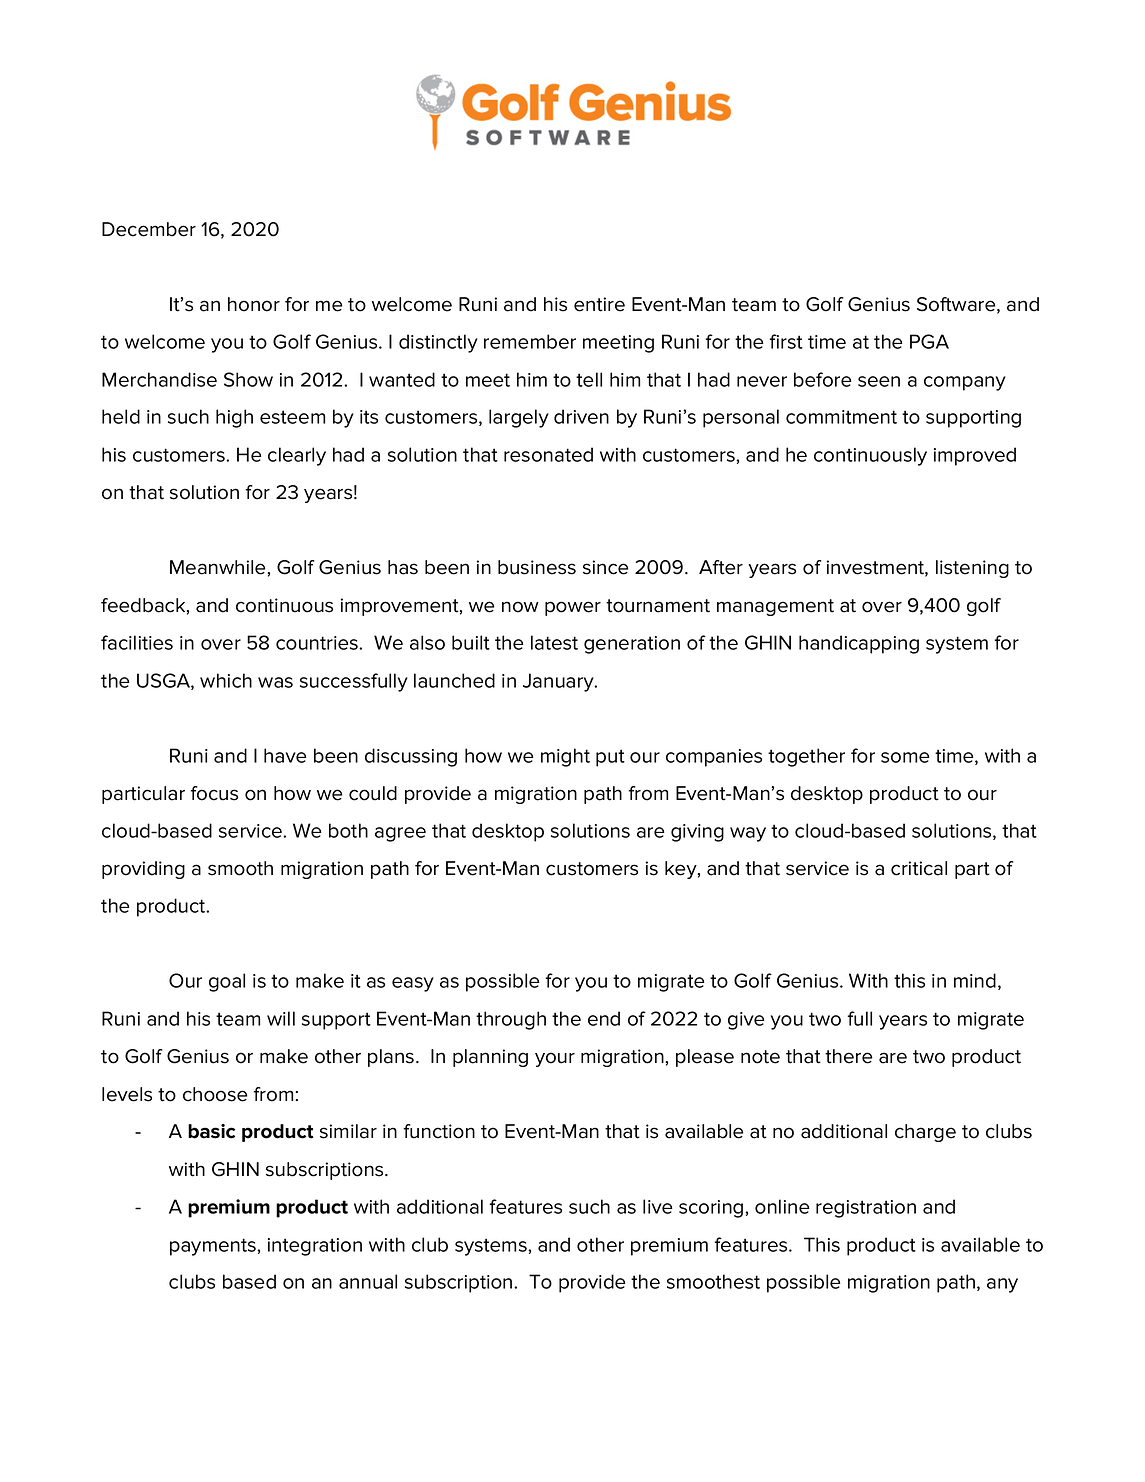 This page has height=1482, width=1145. What do you see at coordinates (254, 304) in the page?
I see `honor` at bounding box center [254, 304].
